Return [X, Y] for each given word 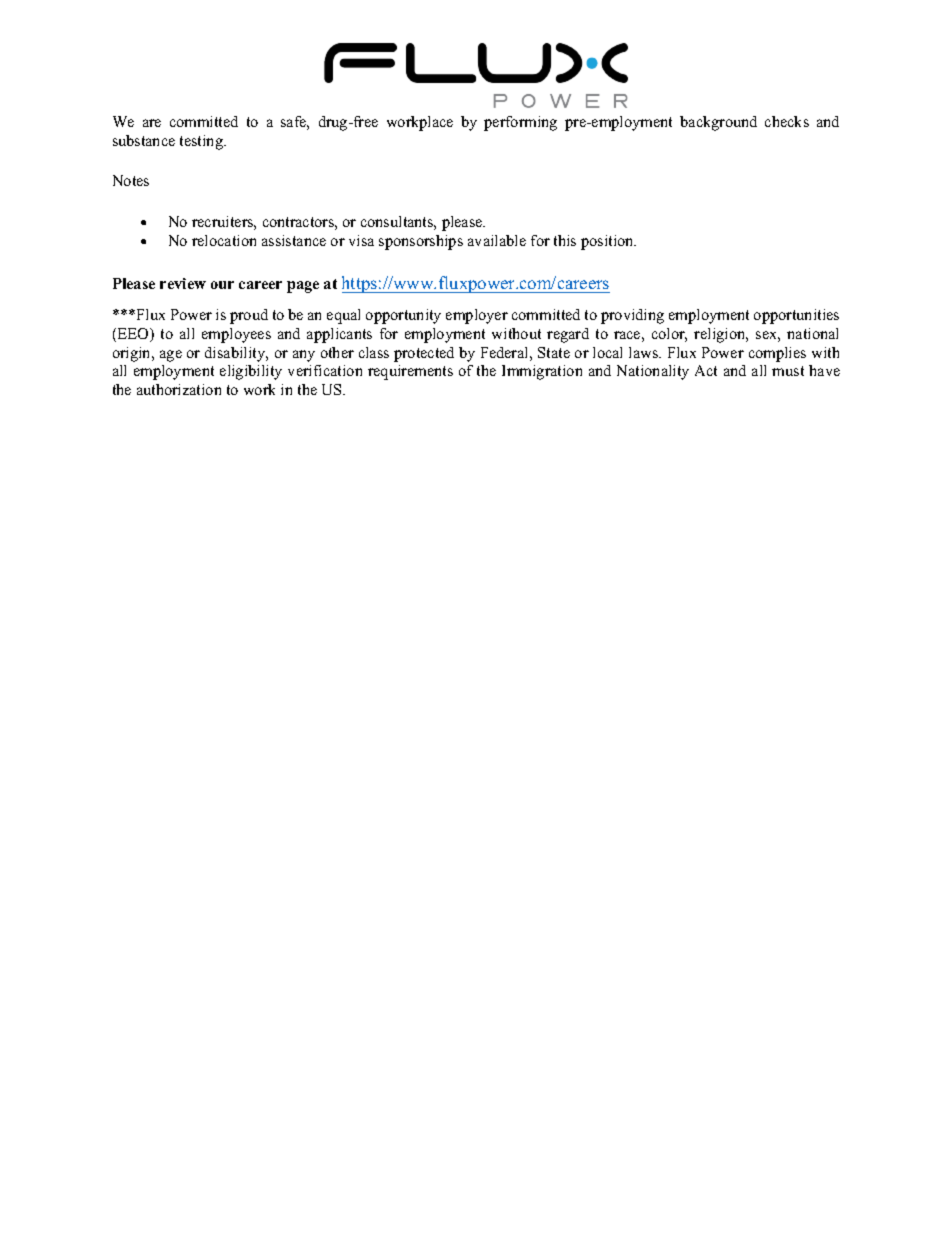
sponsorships [421, 242]
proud [249, 316]
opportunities [796, 316]
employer [477, 316]
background [718, 123]
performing [520, 123]
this [565, 240]
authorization [179, 389]
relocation [224, 240]
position [608, 242]
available [497, 240]
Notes [131, 180]
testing [202, 142]
